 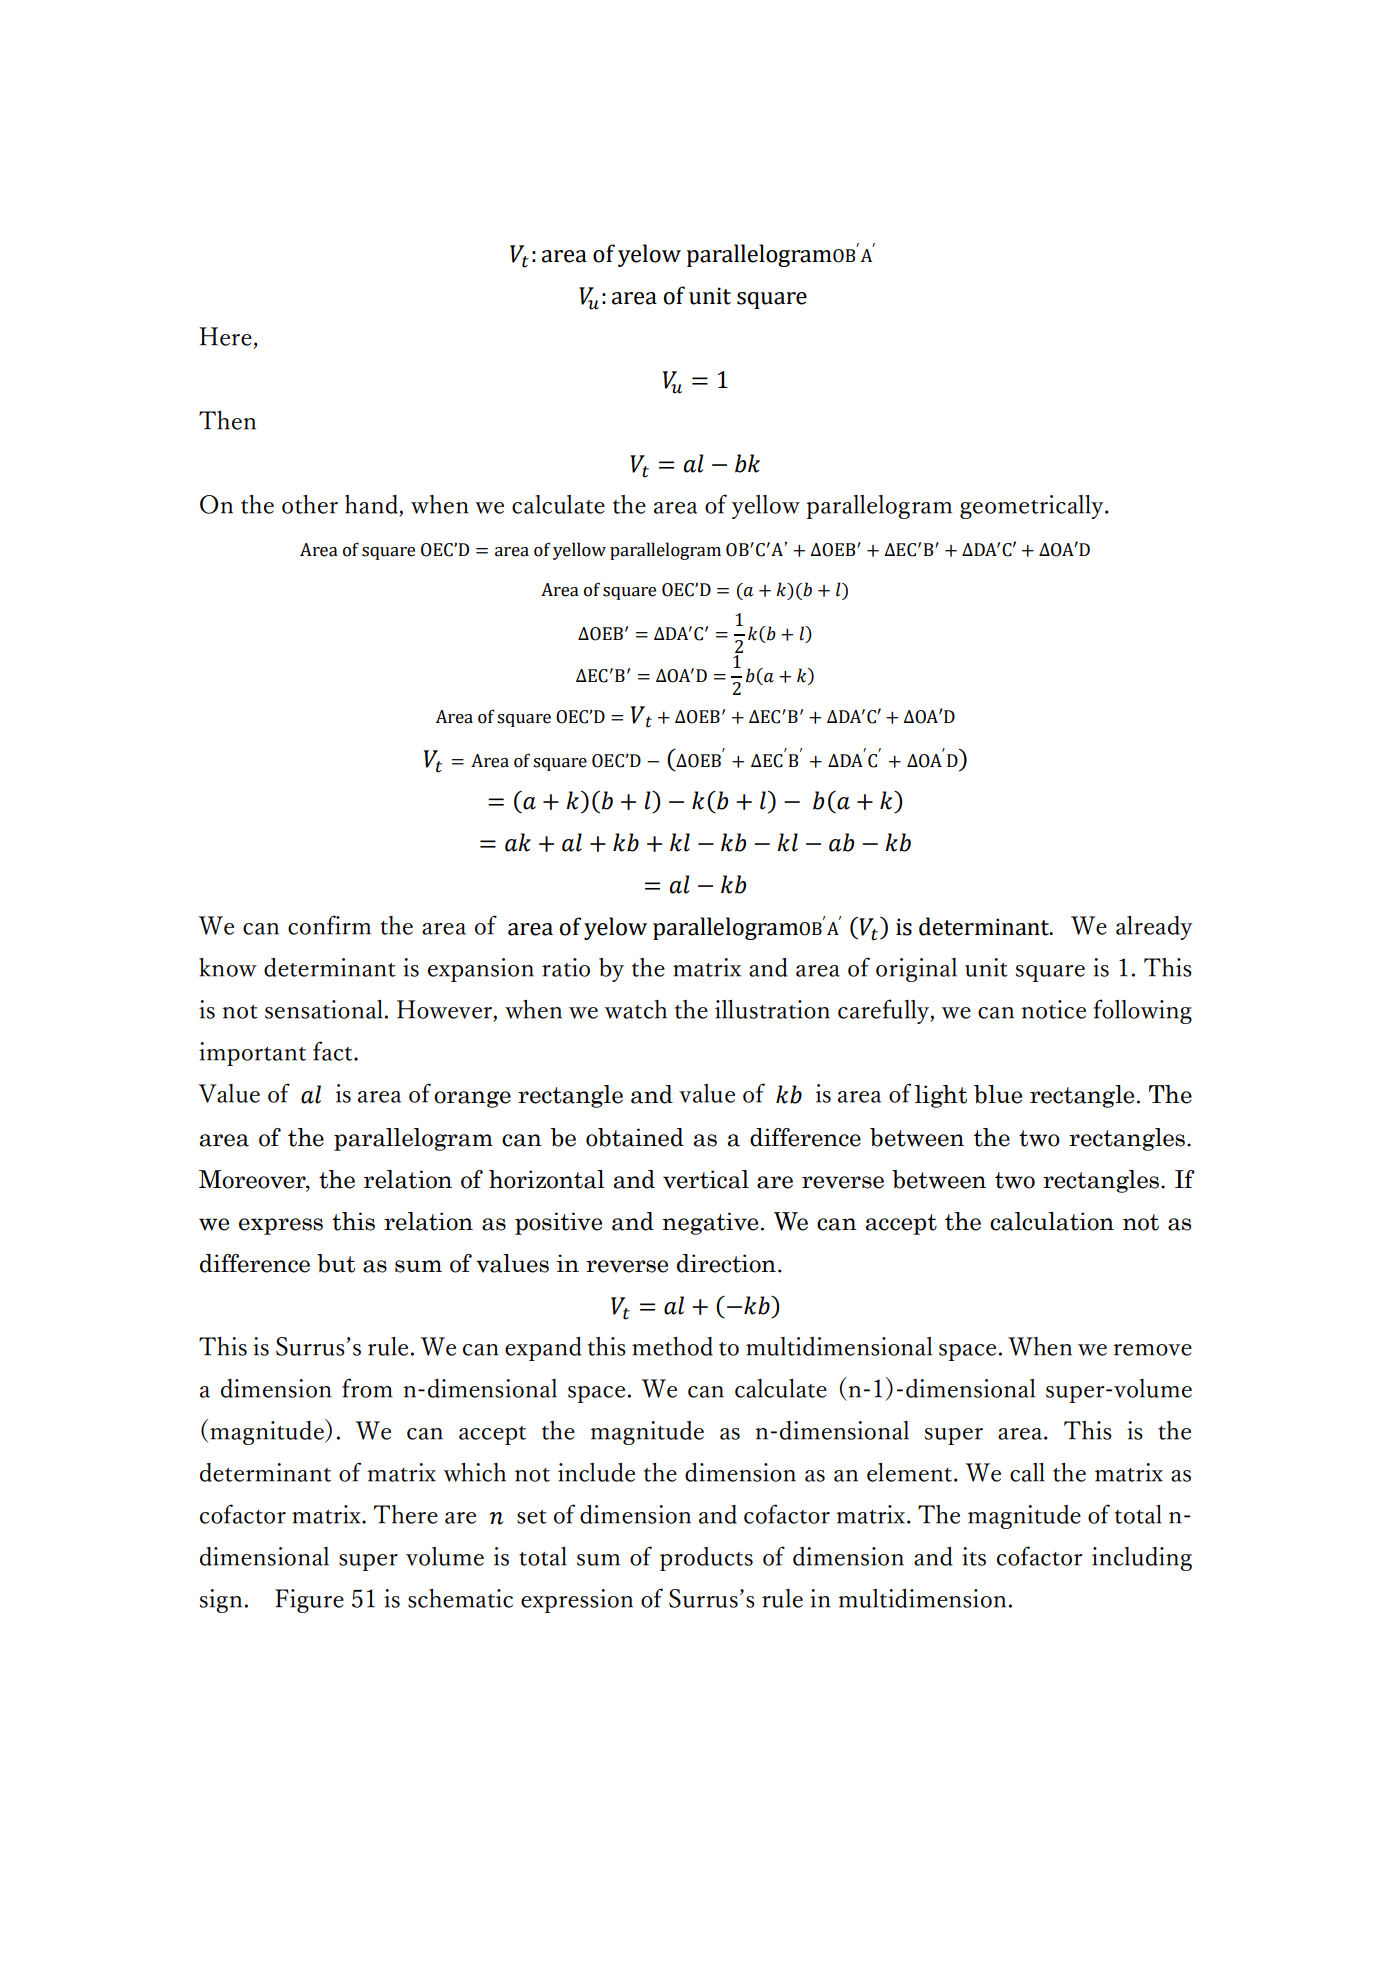 I want to click on confirm, so click(x=329, y=925).
